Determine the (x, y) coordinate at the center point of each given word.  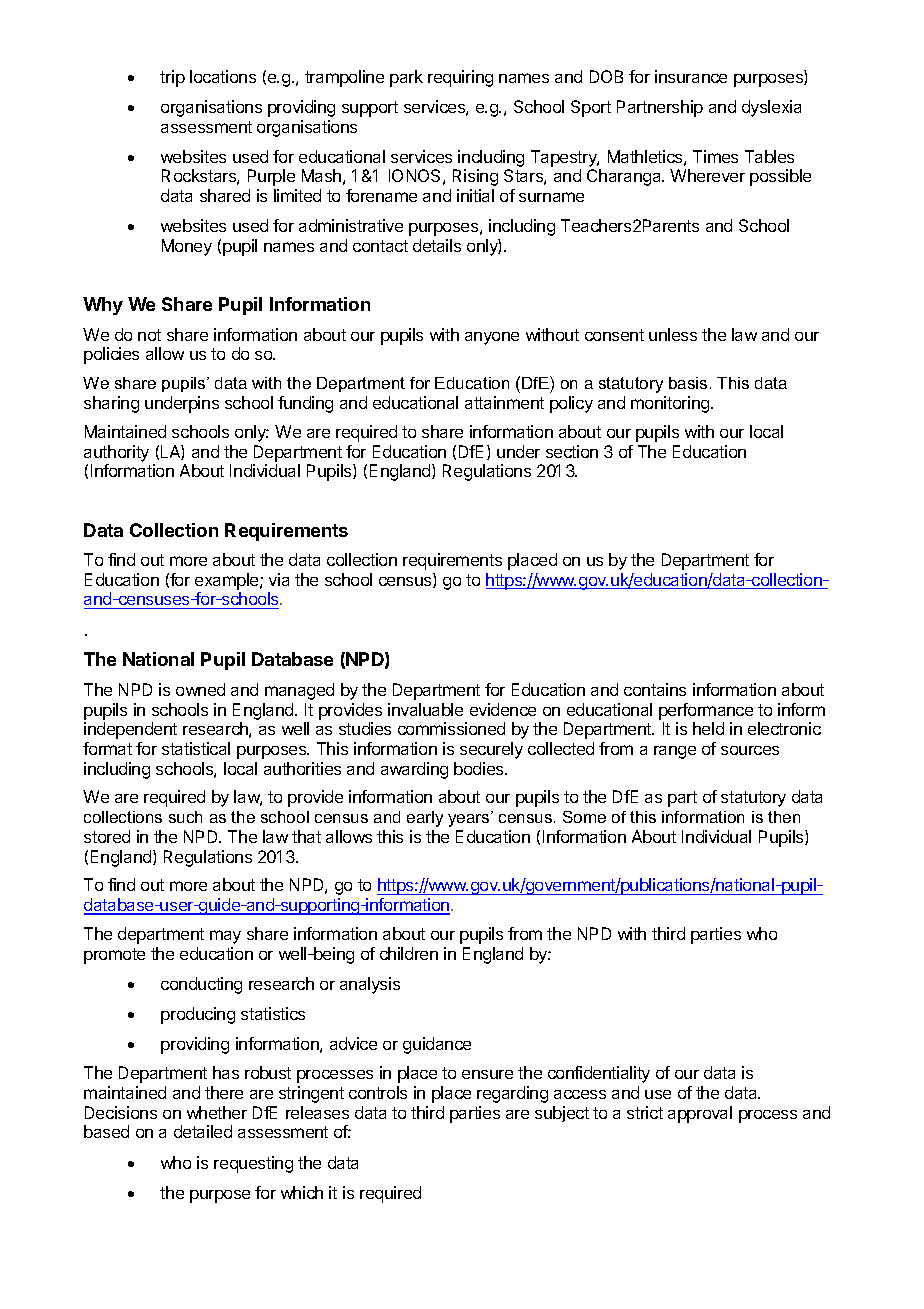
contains (655, 689)
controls (378, 1092)
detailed (203, 1131)
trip (172, 78)
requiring (460, 78)
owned (200, 689)
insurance (691, 76)
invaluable (425, 709)
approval (700, 1114)
